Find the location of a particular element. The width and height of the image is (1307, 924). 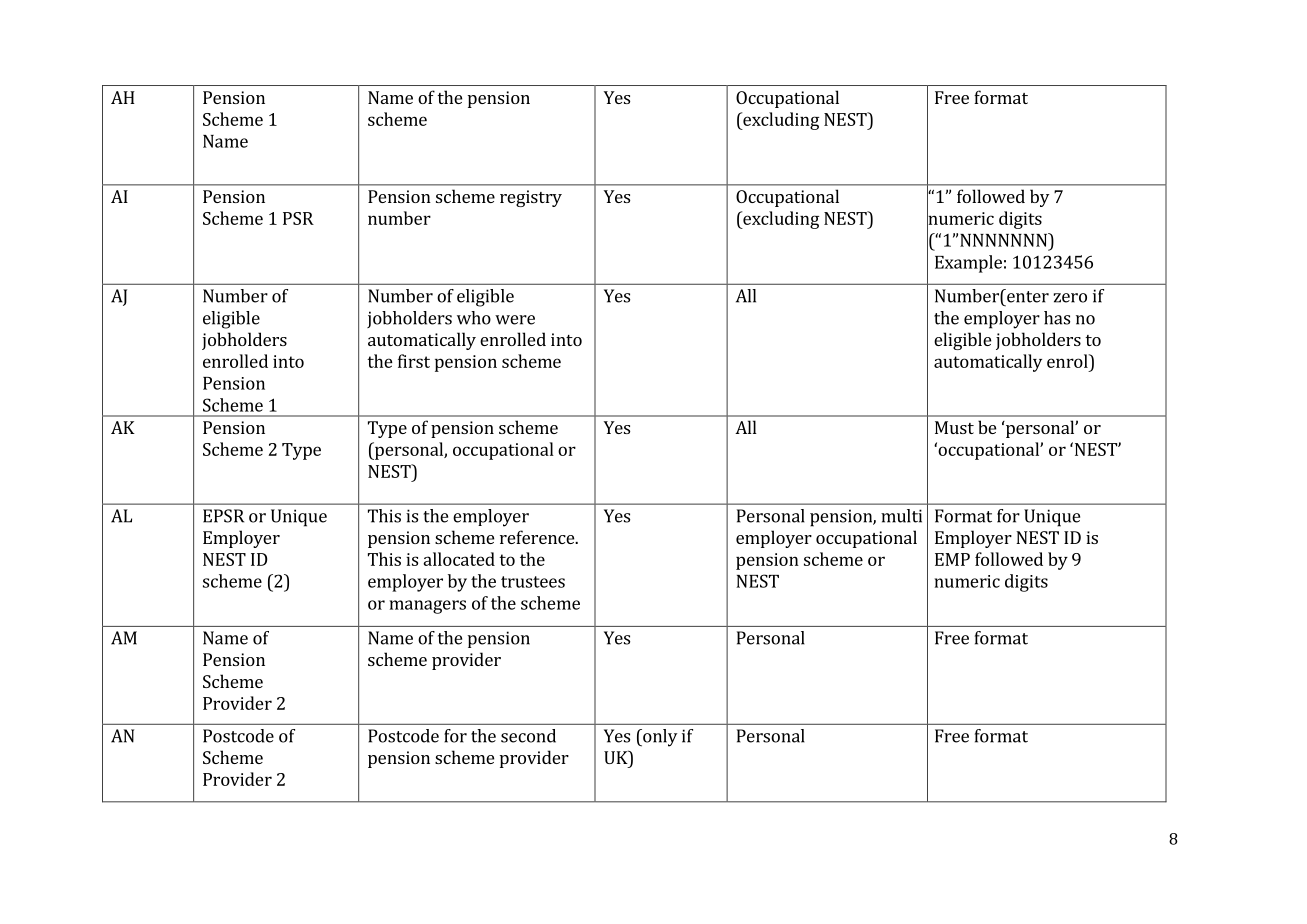

only is located at coordinates (659, 738).
